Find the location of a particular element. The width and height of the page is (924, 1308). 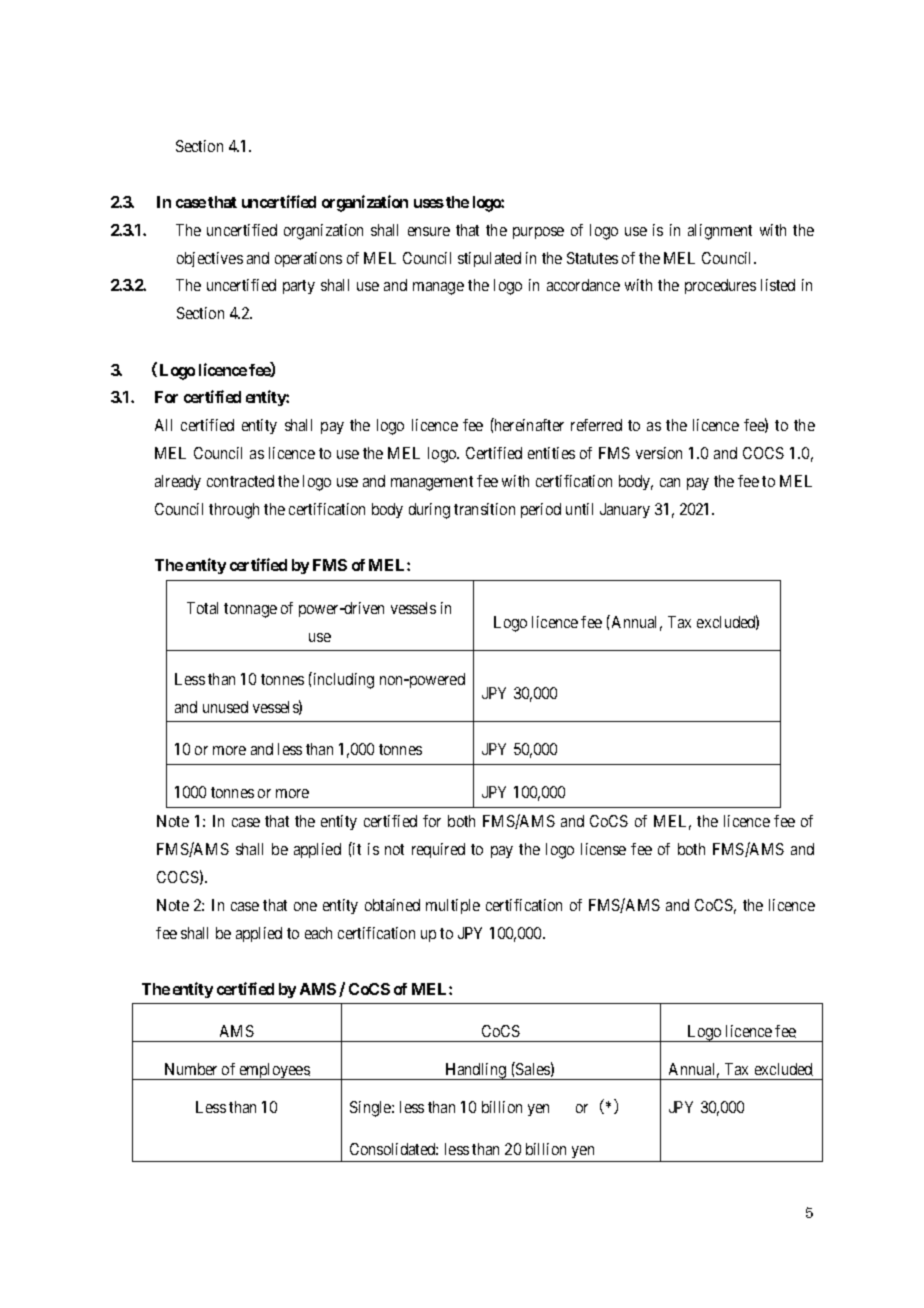

Handling is located at coordinates (476, 1071).
